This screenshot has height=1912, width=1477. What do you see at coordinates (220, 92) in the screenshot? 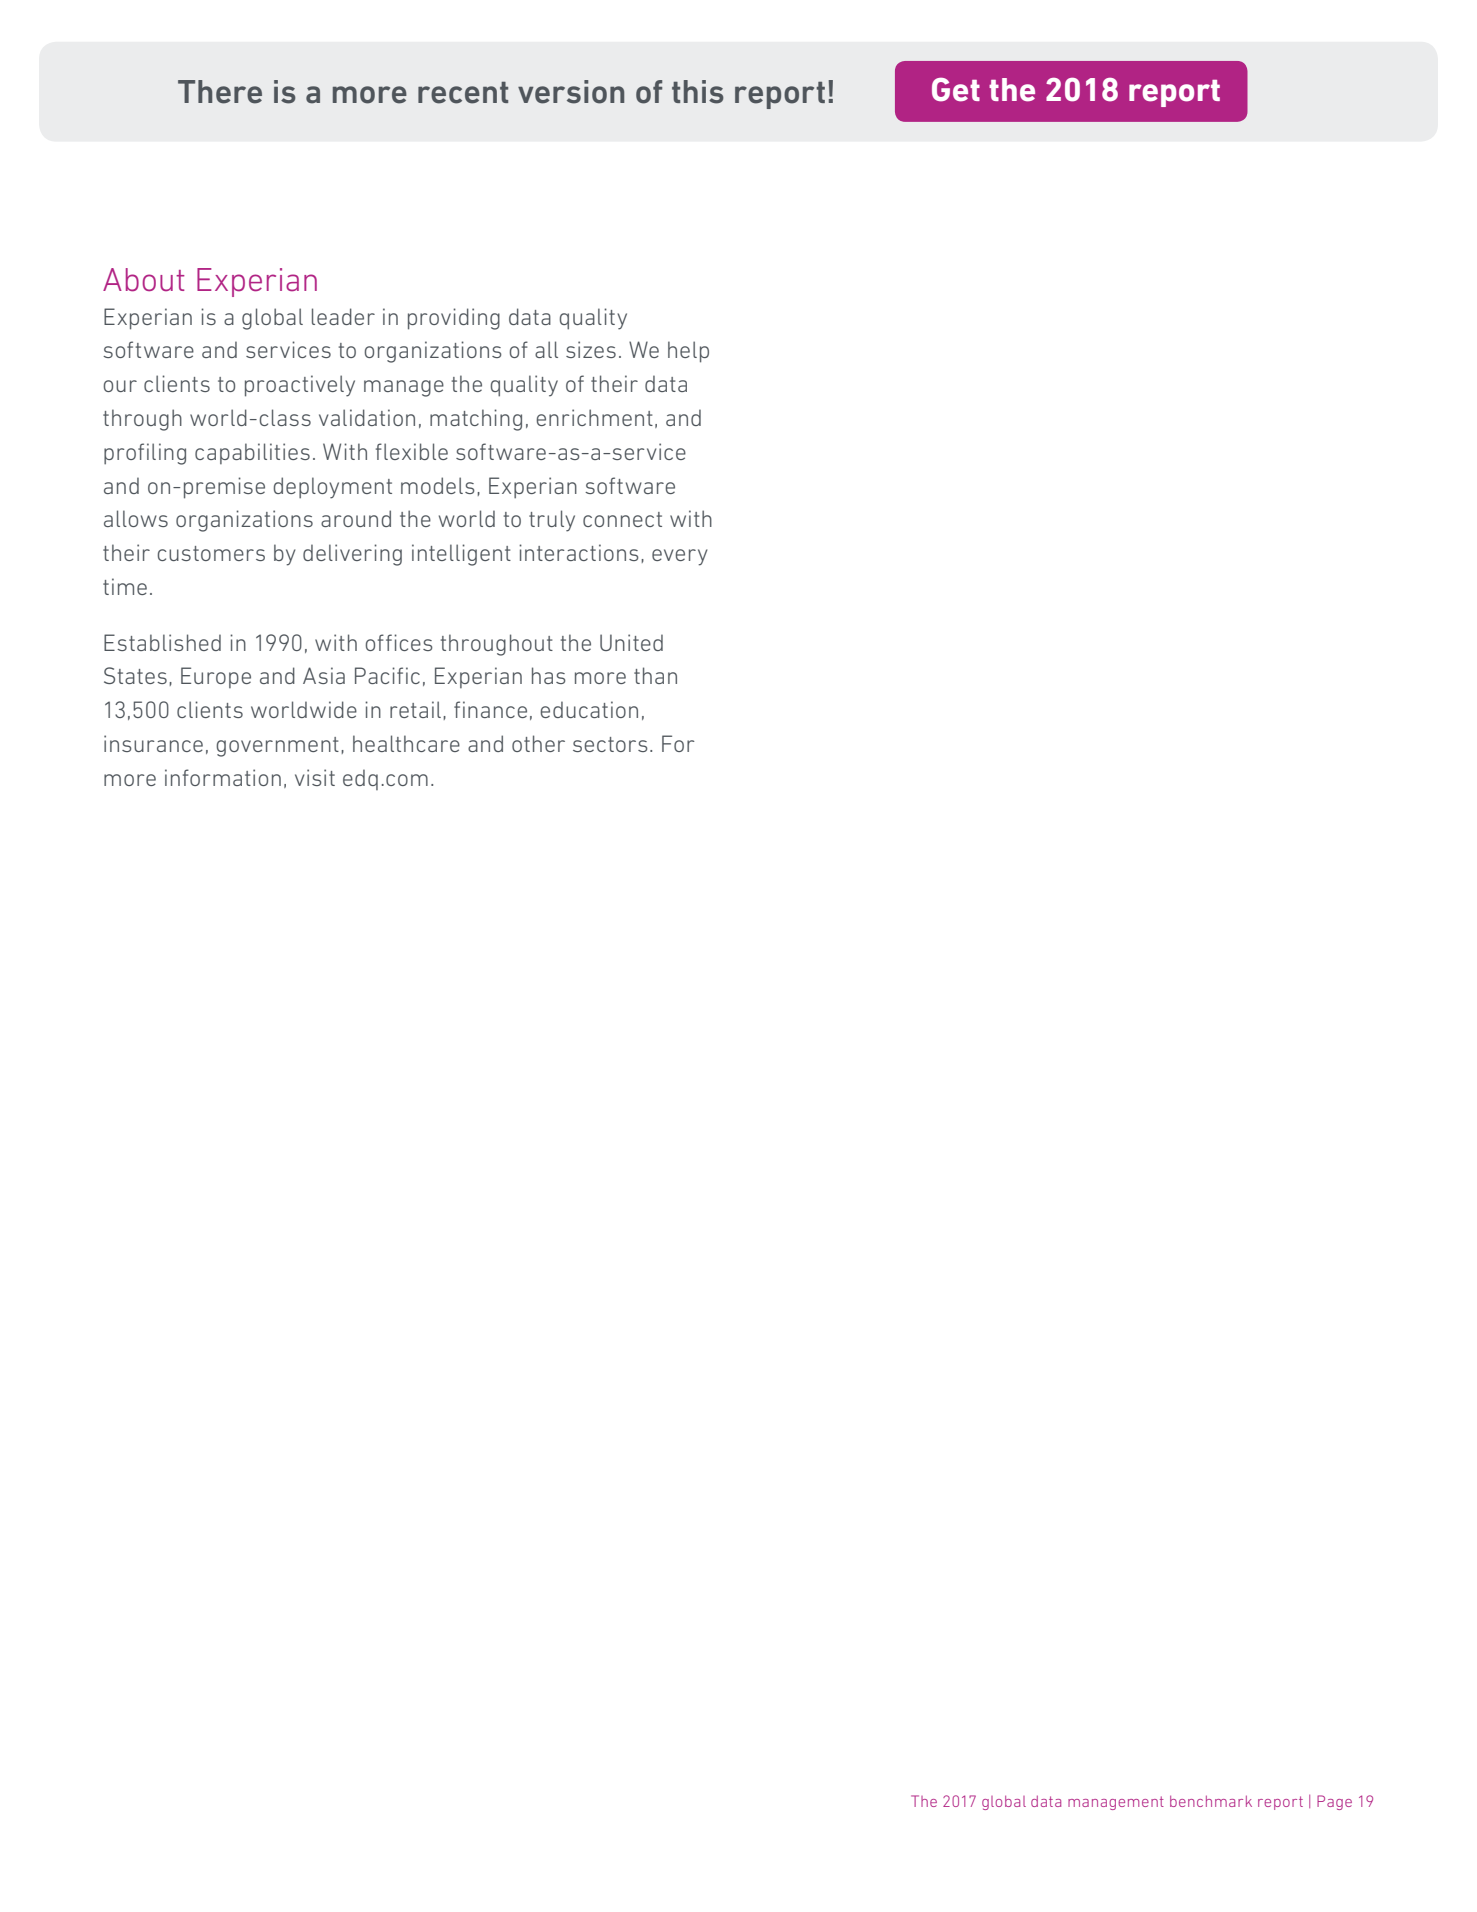
I see `There` at bounding box center [220, 92].
